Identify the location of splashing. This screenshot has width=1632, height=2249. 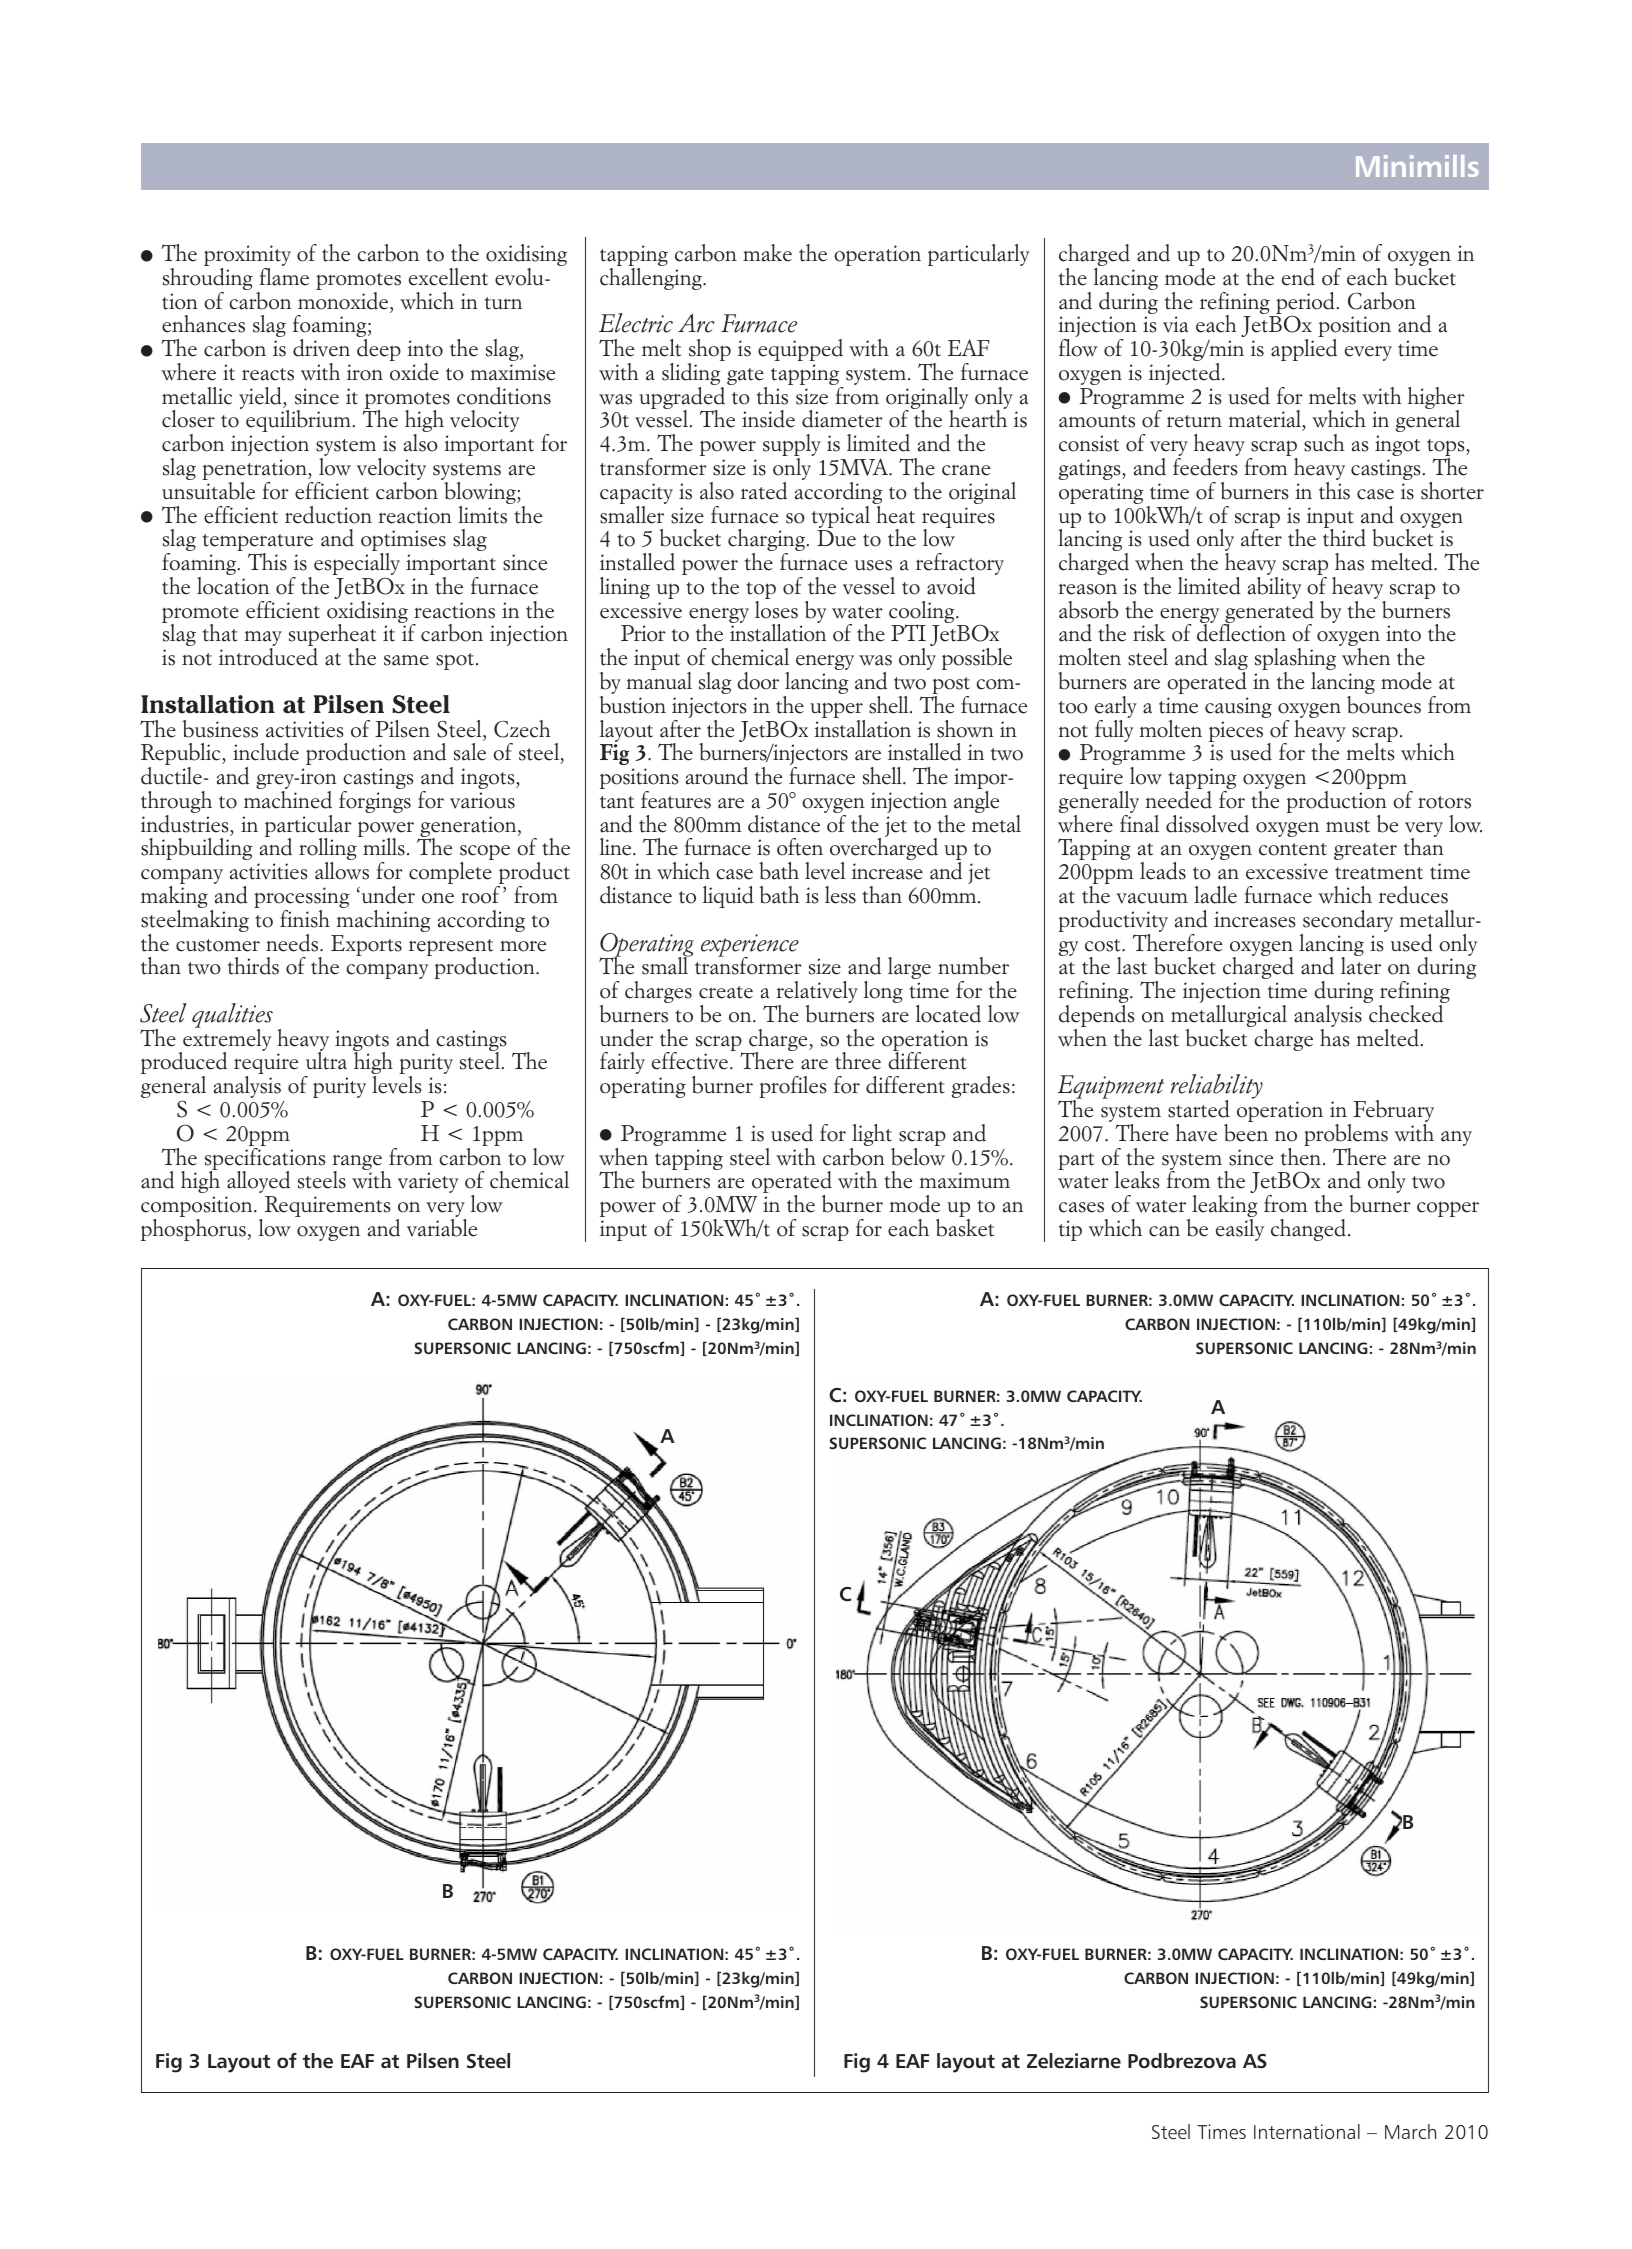
(1295, 660).
